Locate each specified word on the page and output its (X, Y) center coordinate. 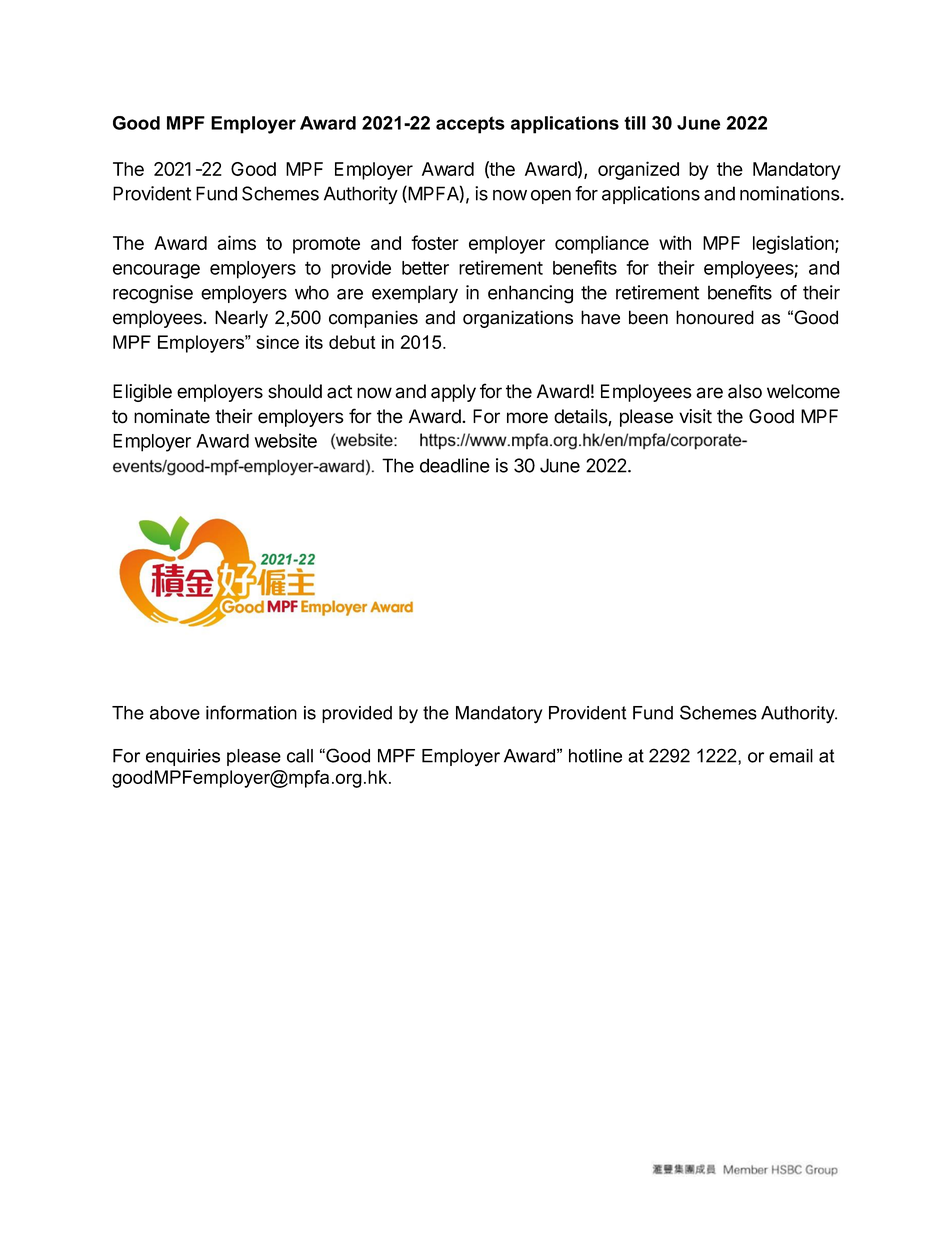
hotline (595, 756)
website (286, 440)
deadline (455, 465)
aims (236, 242)
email (791, 756)
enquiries (183, 757)
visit (695, 416)
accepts (470, 125)
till (635, 123)
